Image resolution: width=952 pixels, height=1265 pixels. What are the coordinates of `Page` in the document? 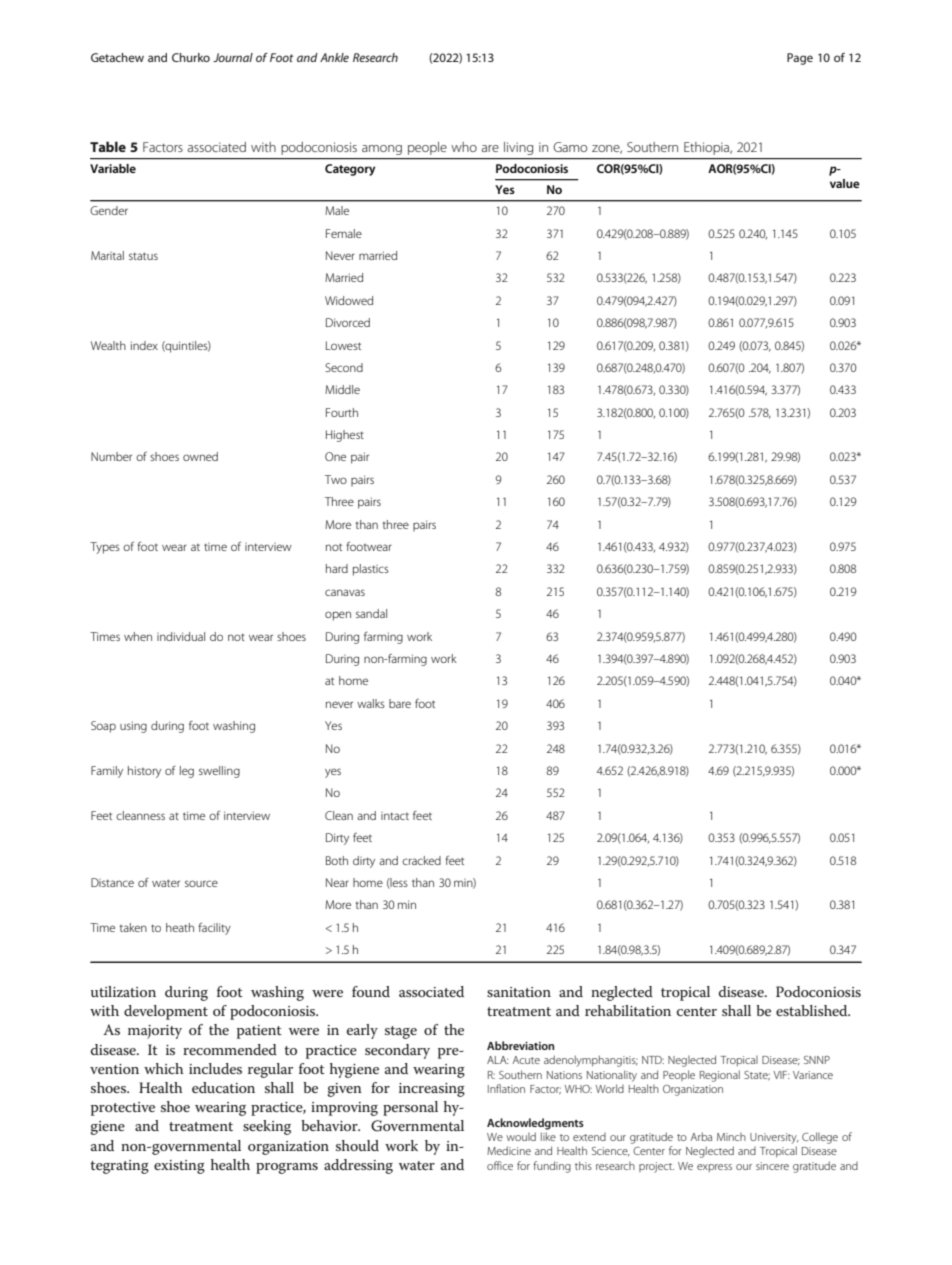 It's located at (800, 59).
